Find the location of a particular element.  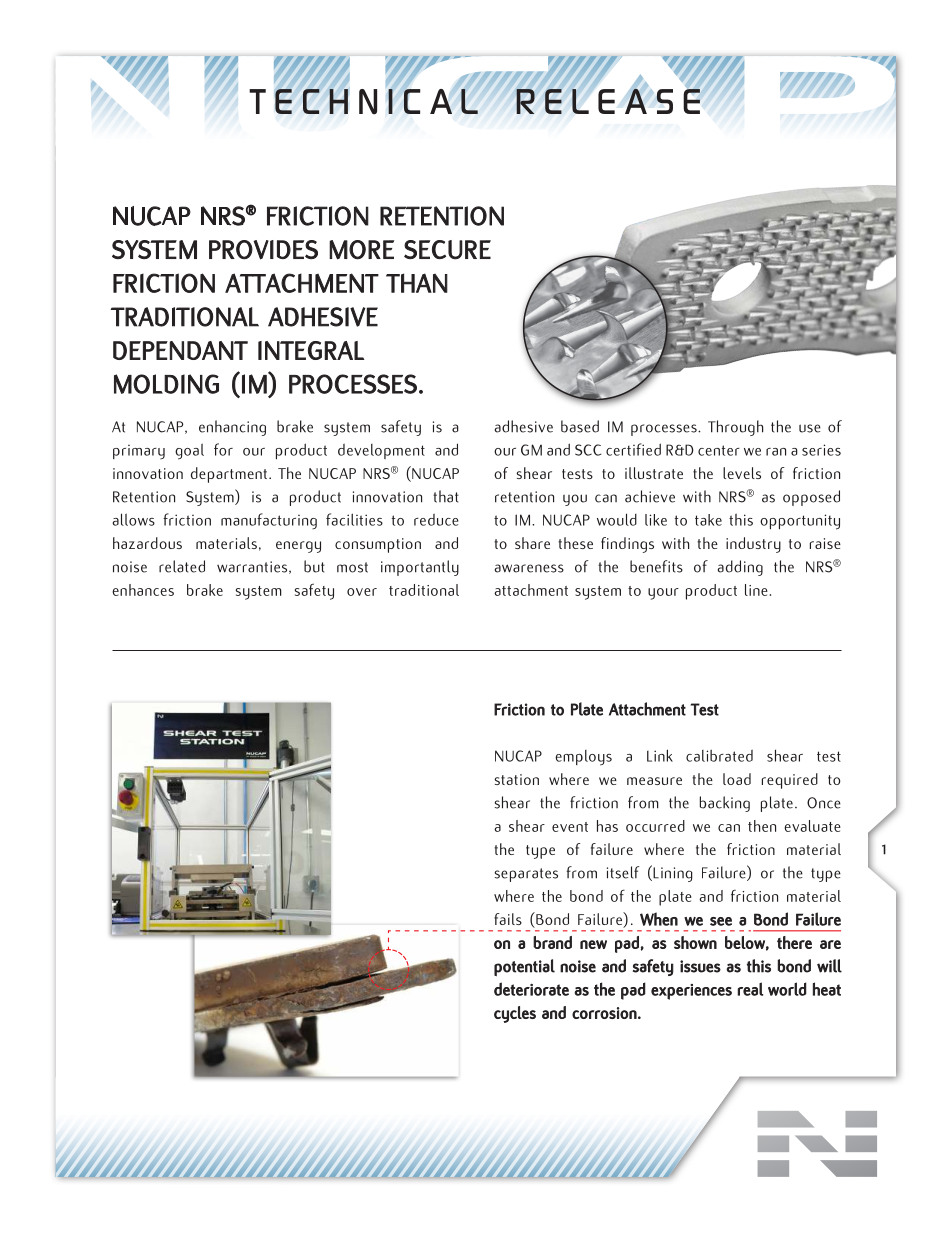

related is located at coordinates (182, 566).
